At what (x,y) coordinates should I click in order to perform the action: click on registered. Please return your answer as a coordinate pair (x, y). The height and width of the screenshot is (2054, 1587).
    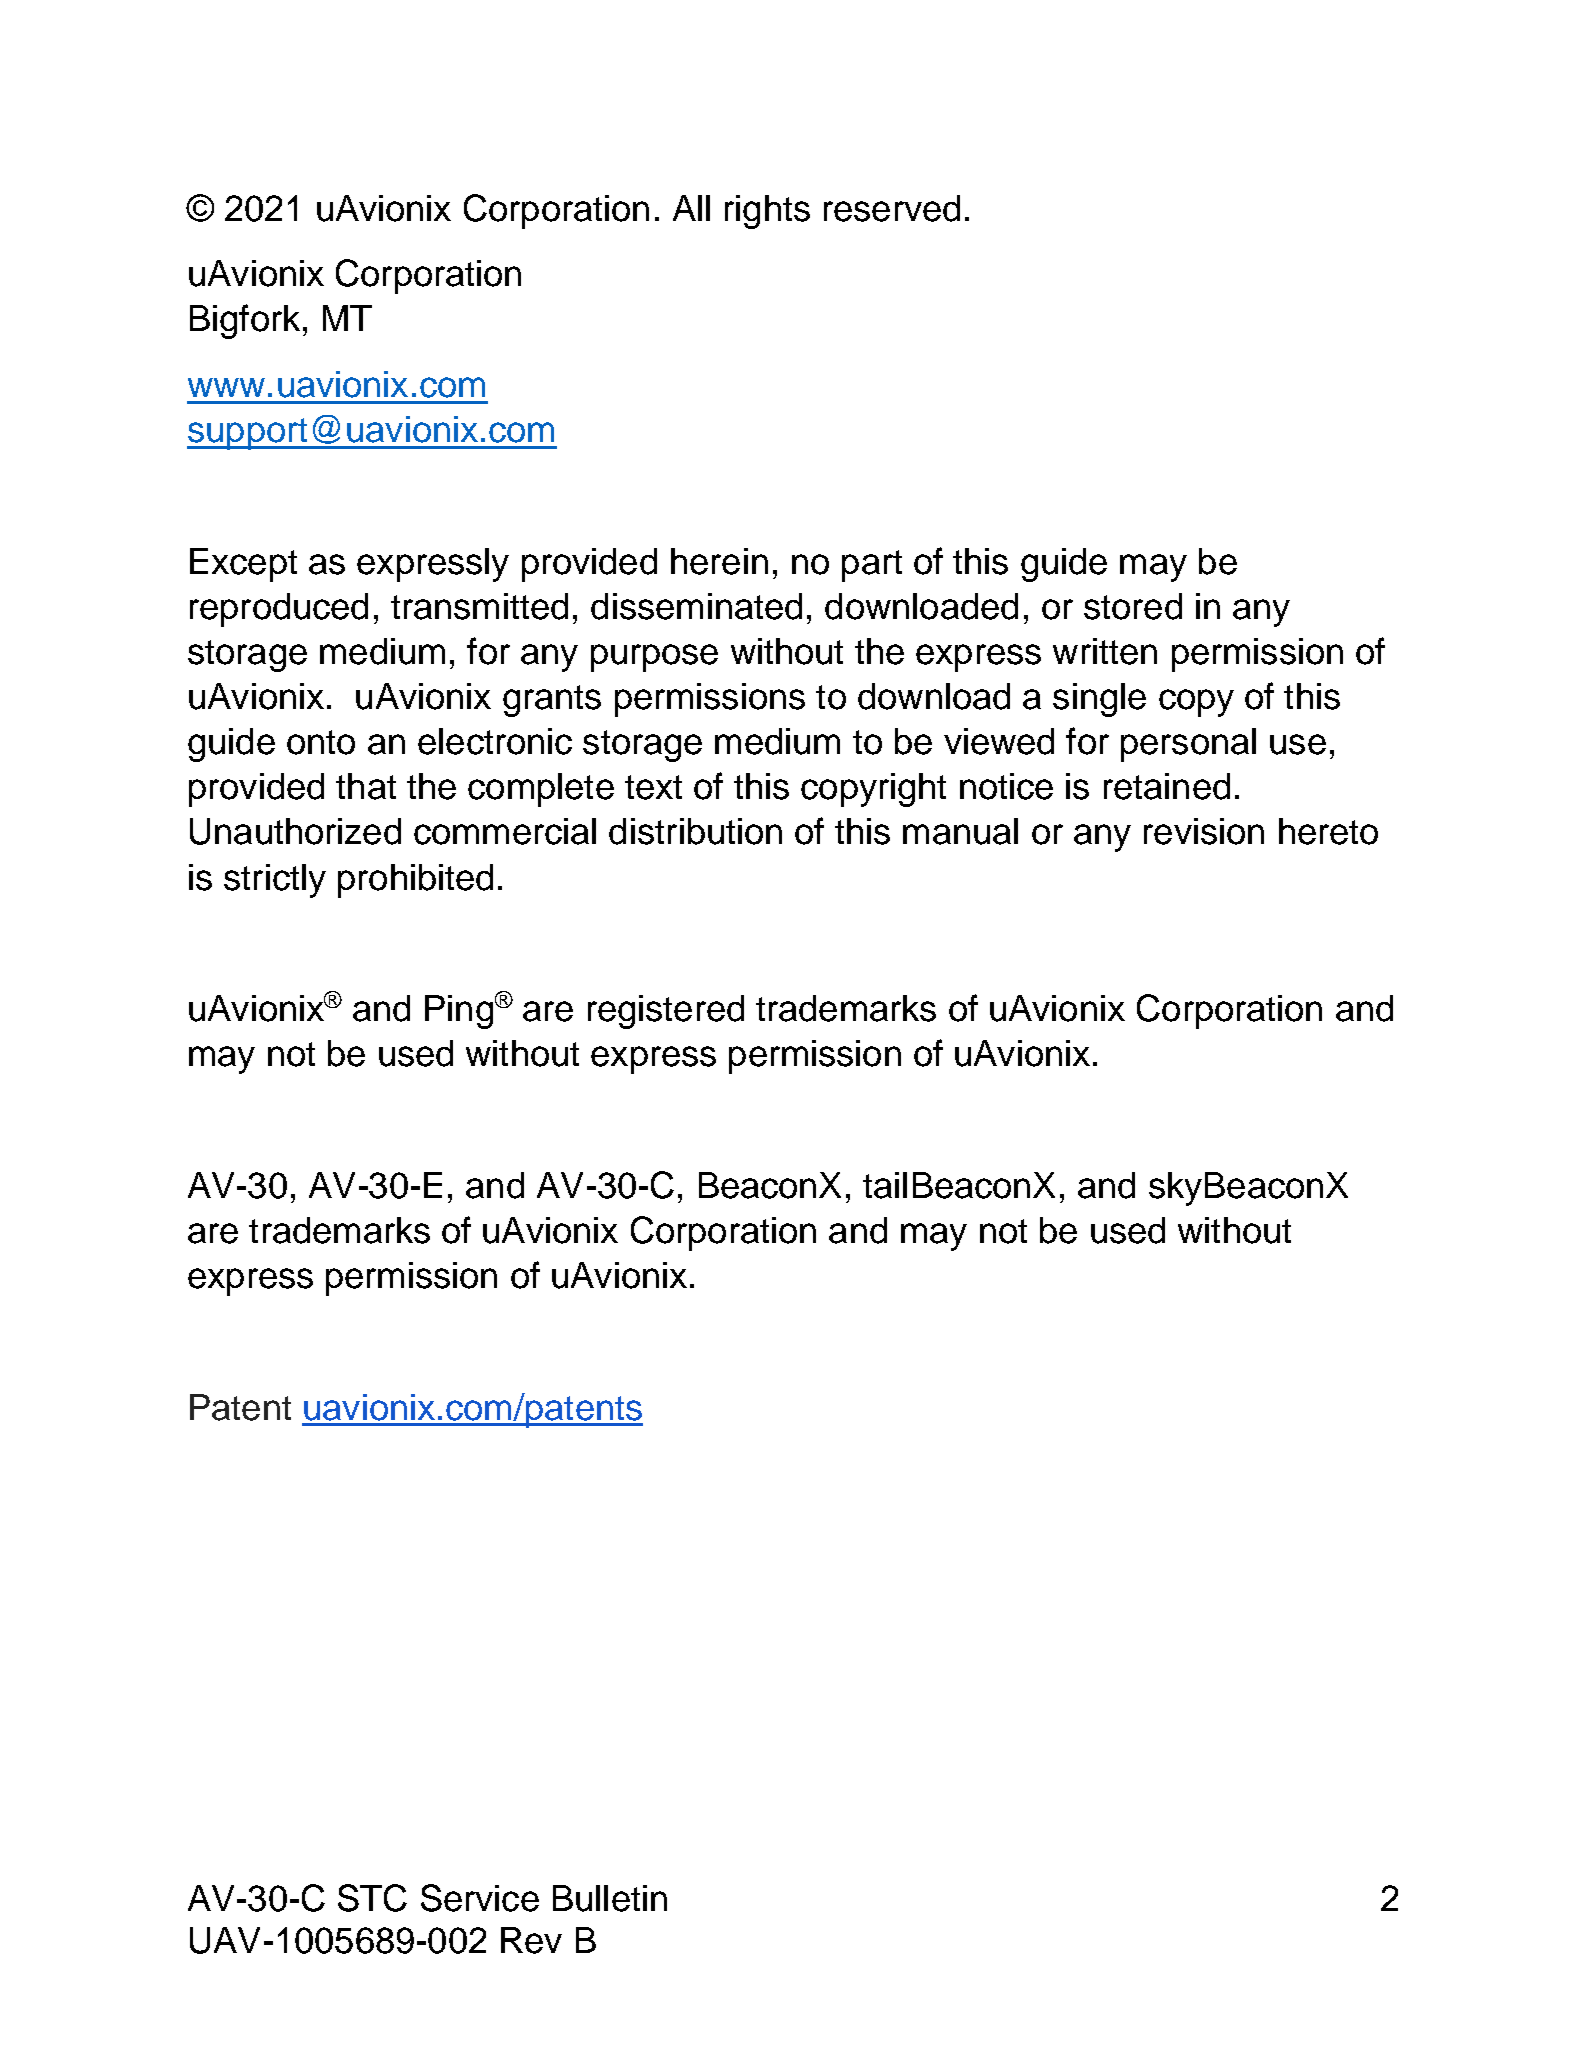
    Looking at the image, I should click on (666, 1012).
